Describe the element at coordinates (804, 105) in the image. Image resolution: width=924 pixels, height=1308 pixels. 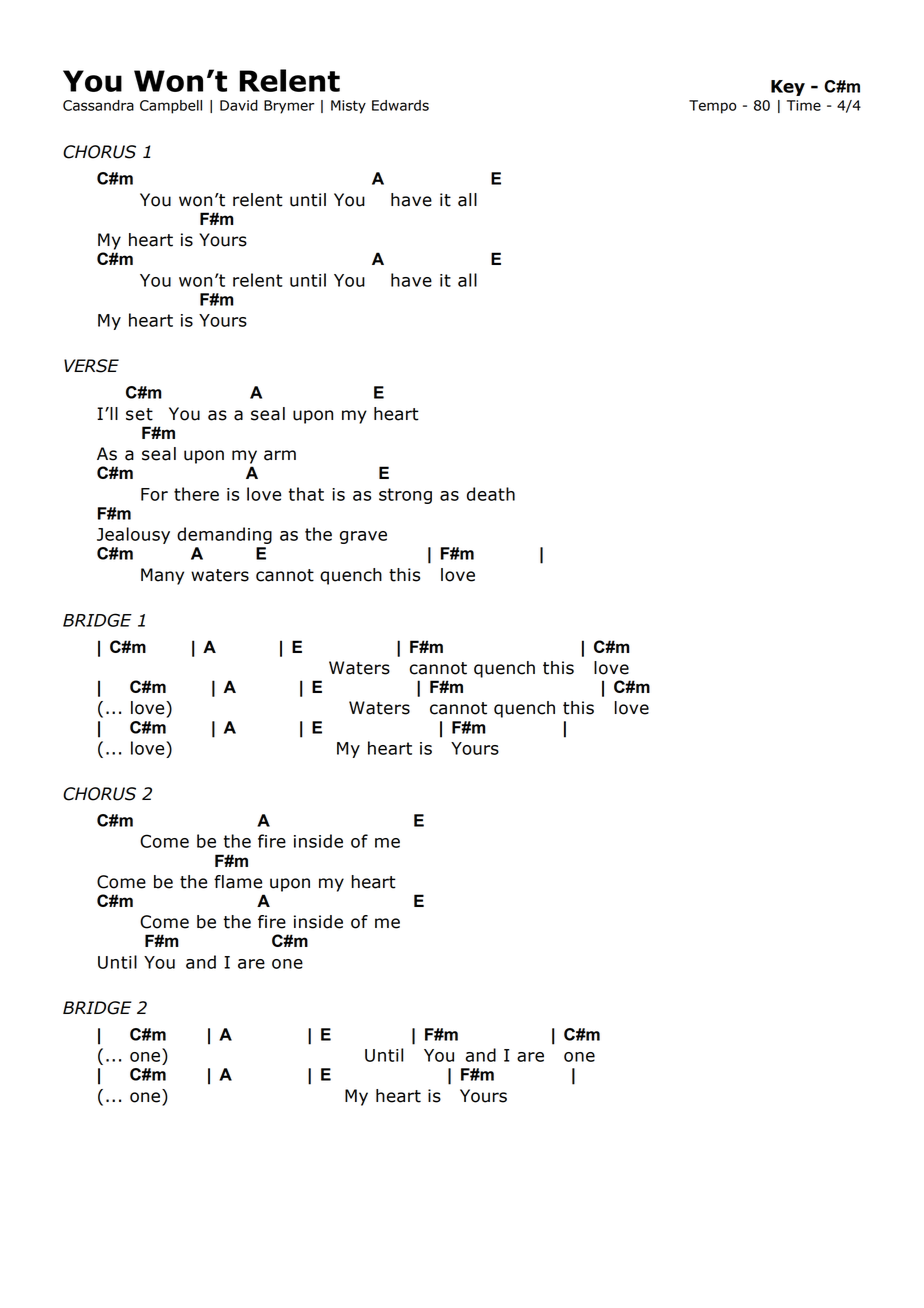
I see `Time` at that location.
